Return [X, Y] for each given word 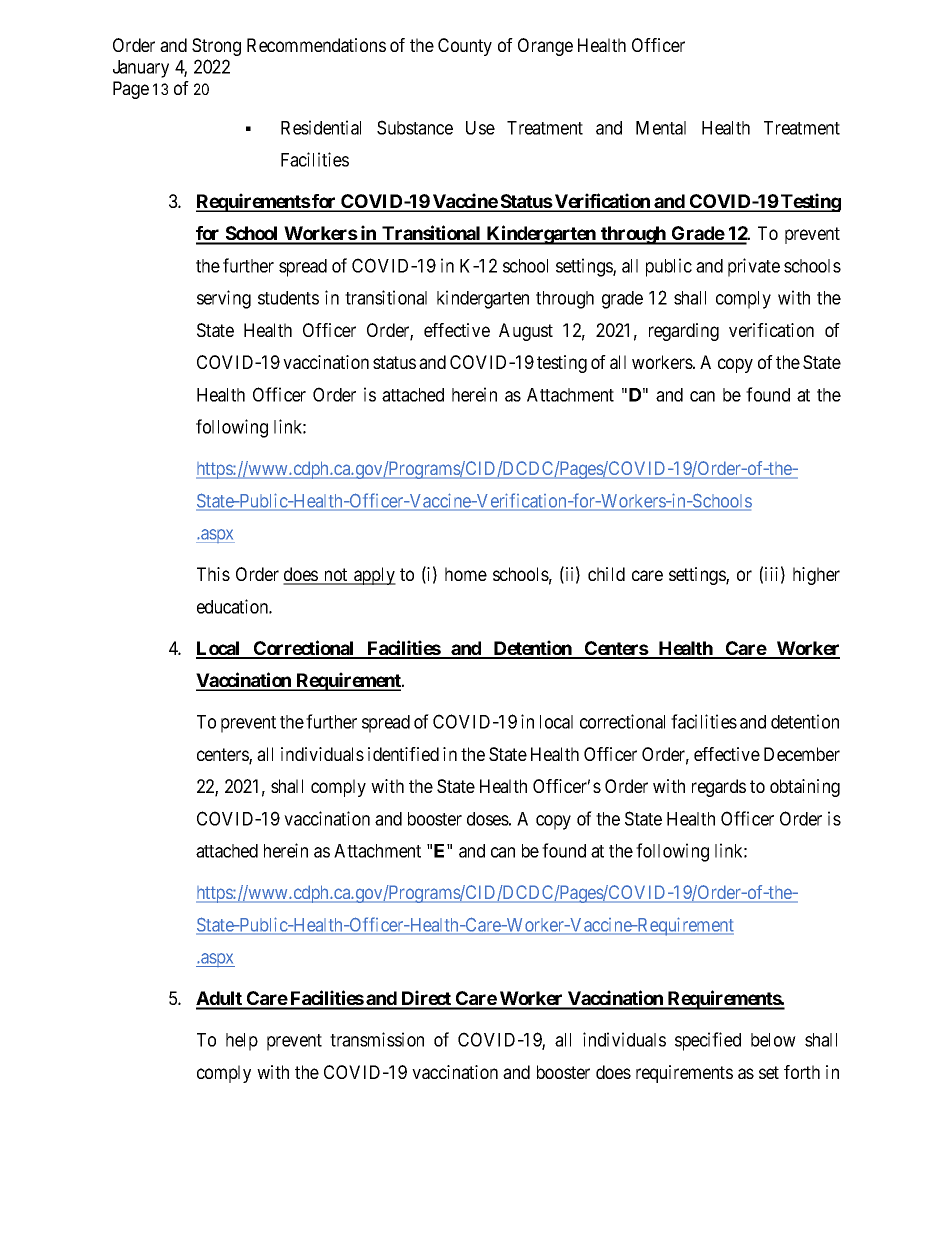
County [465, 47]
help [242, 1042]
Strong [216, 47]
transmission [377, 1039]
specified [708, 1041]
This [213, 574]
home [466, 574]
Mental [661, 128]
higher [816, 576]
